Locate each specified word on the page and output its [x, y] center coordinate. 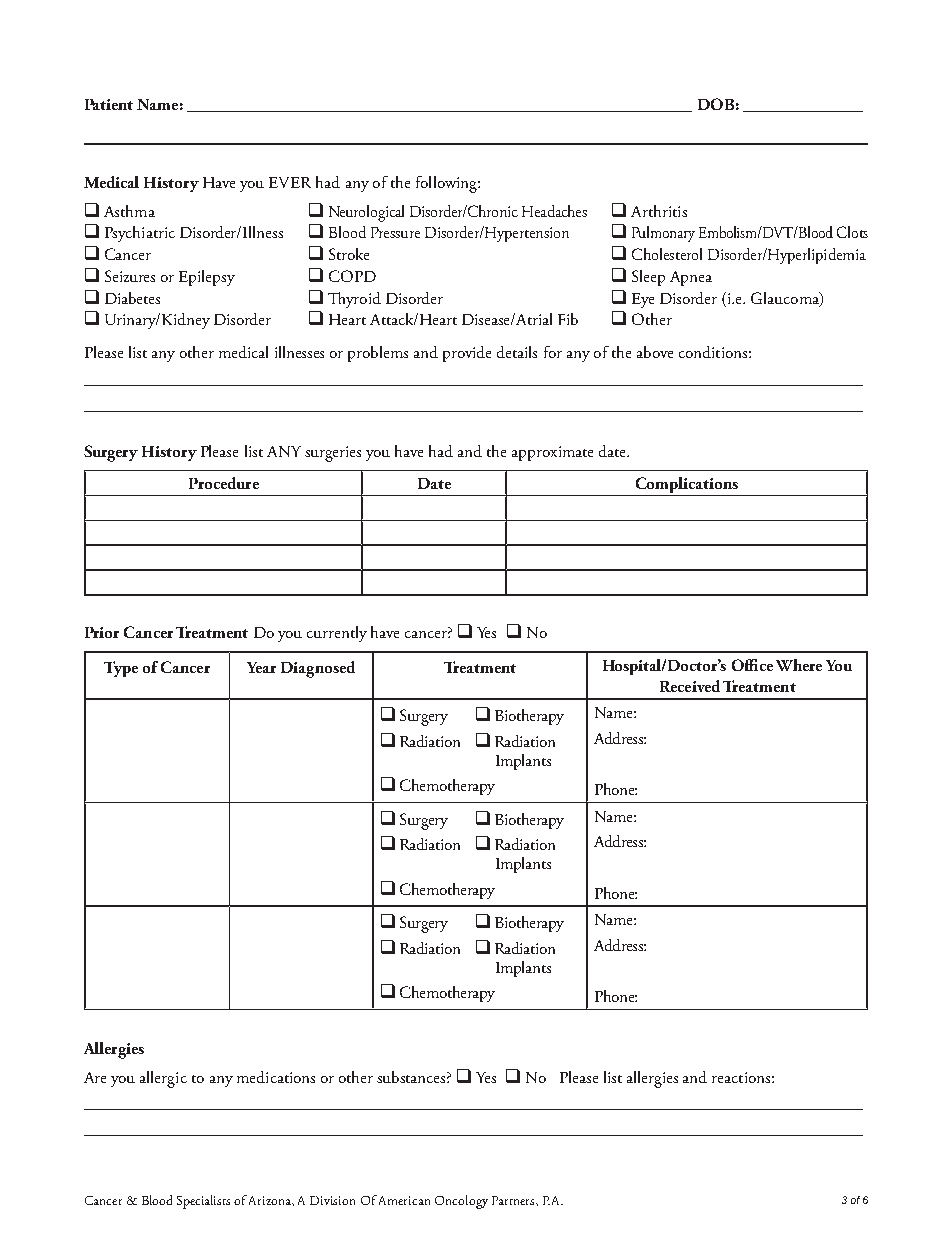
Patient [109, 104]
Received [690, 686]
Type [121, 669]
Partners [514, 1200]
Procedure [224, 483]
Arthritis [659, 211]
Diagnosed [318, 669]
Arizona [271, 1201]
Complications [687, 486]
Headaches [554, 211]
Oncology [461, 1202]
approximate [552, 453]
